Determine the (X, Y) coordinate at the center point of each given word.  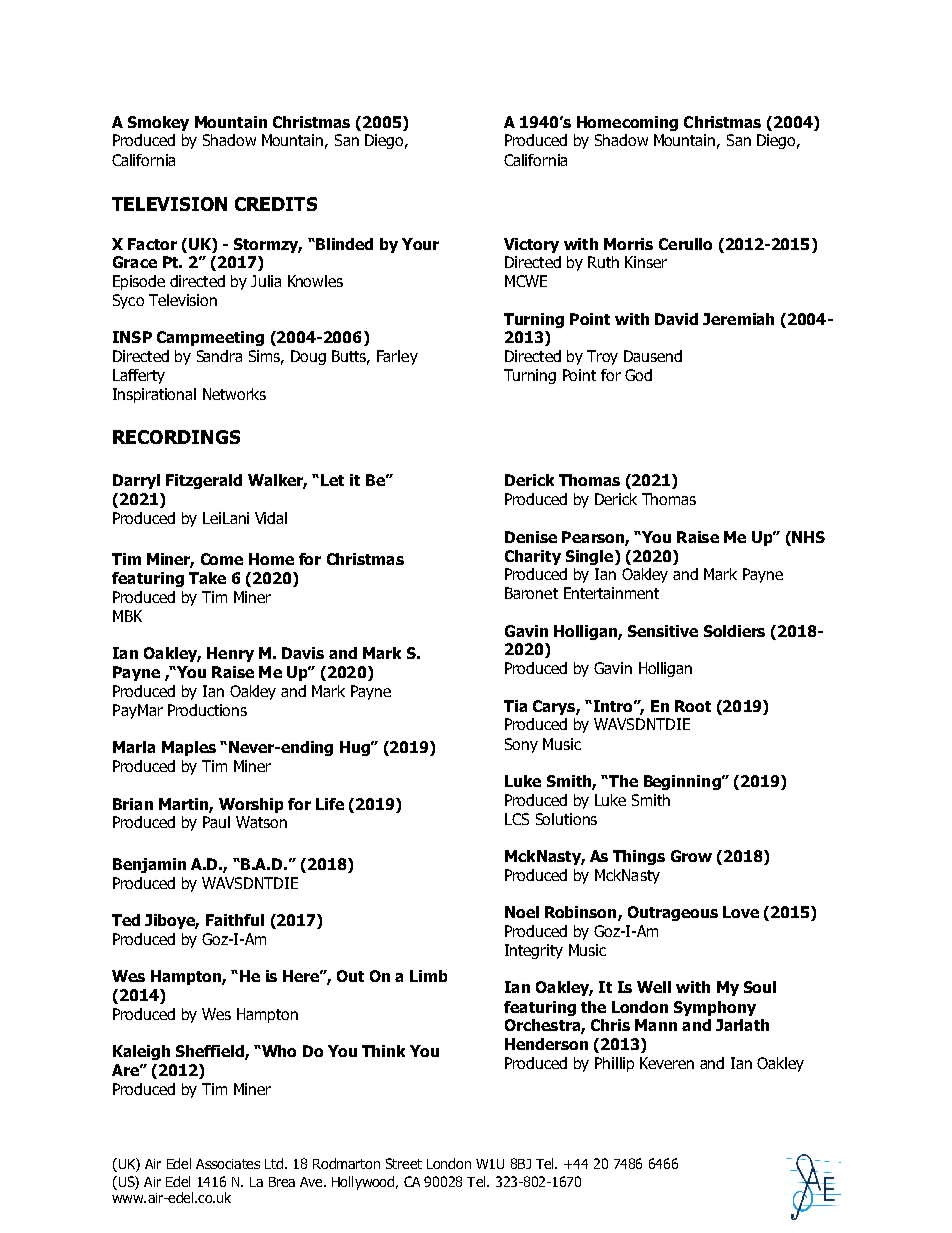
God (638, 375)
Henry (230, 654)
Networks (234, 394)
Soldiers (734, 631)
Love (741, 912)
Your (420, 244)
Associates (228, 1164)
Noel (522, 912)
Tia (515, 706)
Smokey (158, 123)
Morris (628, 244)
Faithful (235, 920)
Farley (397, 357)
